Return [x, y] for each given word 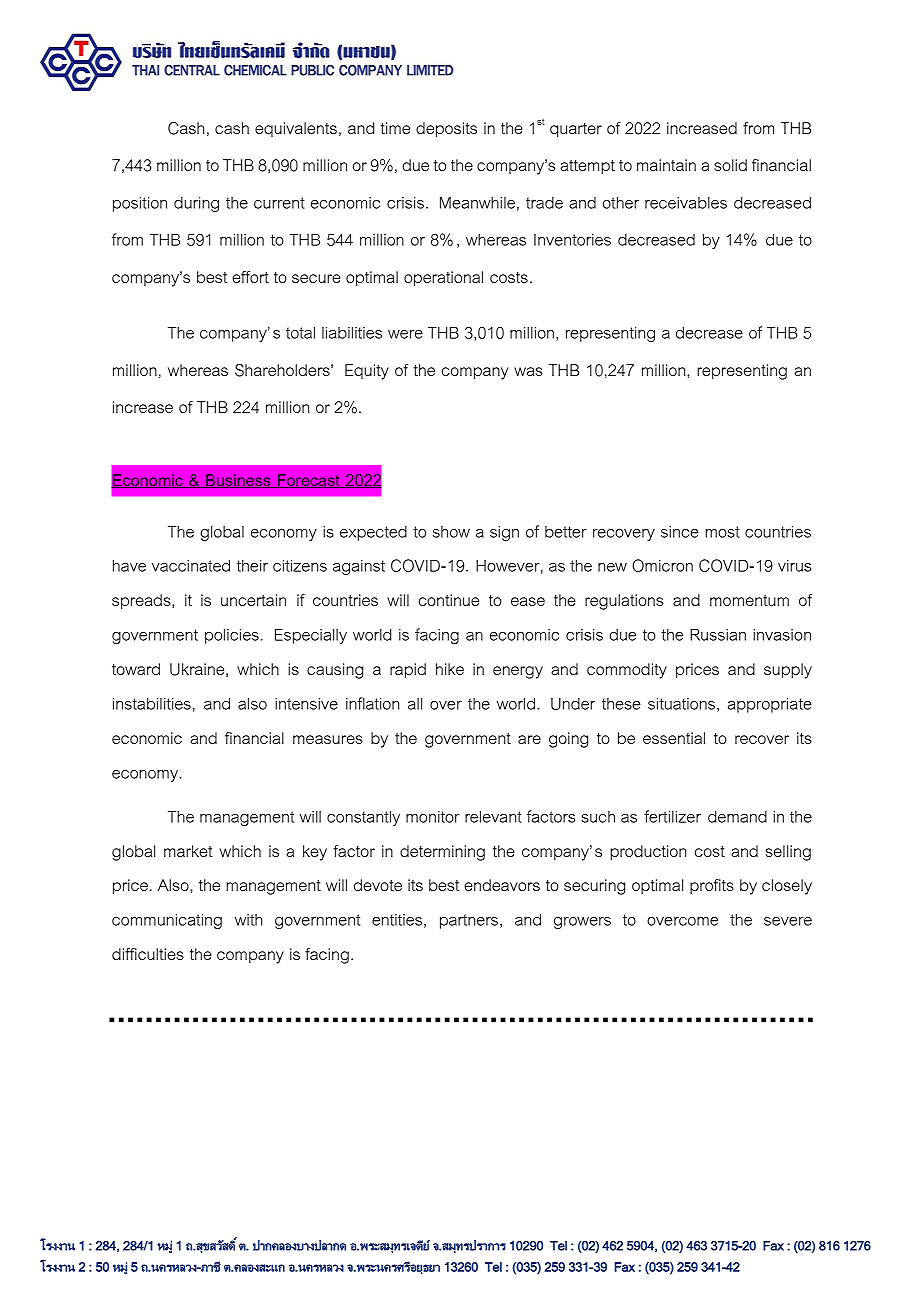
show [451, 532]
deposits [446, 129]
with [248, 920]
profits [712, 886]
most [722, 532]
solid [730, 165]
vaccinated [191, 566]
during [196, 204]
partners [469, 921]
